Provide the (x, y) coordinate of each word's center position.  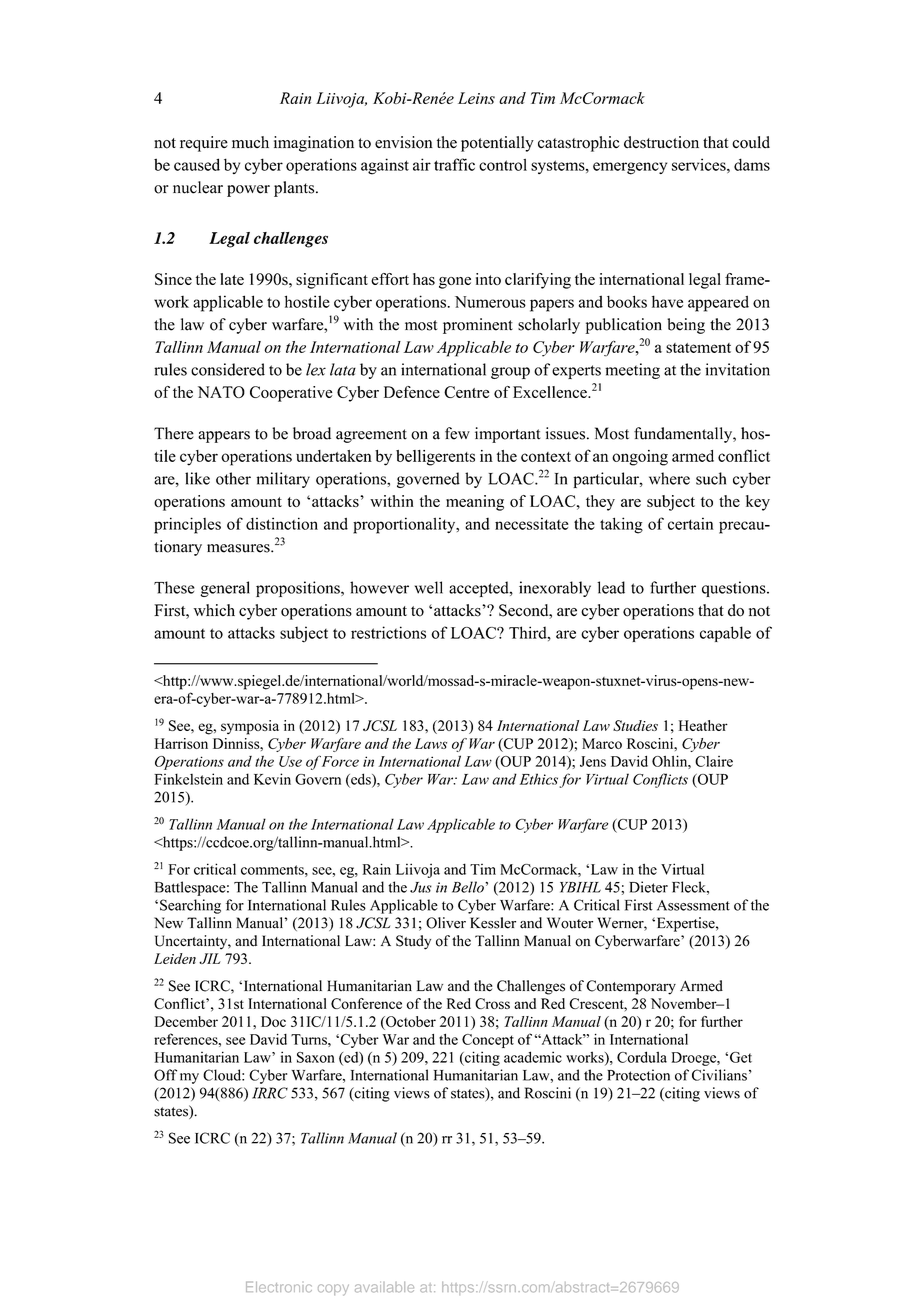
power (248, 191)
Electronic (279, 1287)
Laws (431, 743)
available (384, 1287)
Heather (703, 725)
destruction (661, 142)
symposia (250, 727)
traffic (454, 164)
